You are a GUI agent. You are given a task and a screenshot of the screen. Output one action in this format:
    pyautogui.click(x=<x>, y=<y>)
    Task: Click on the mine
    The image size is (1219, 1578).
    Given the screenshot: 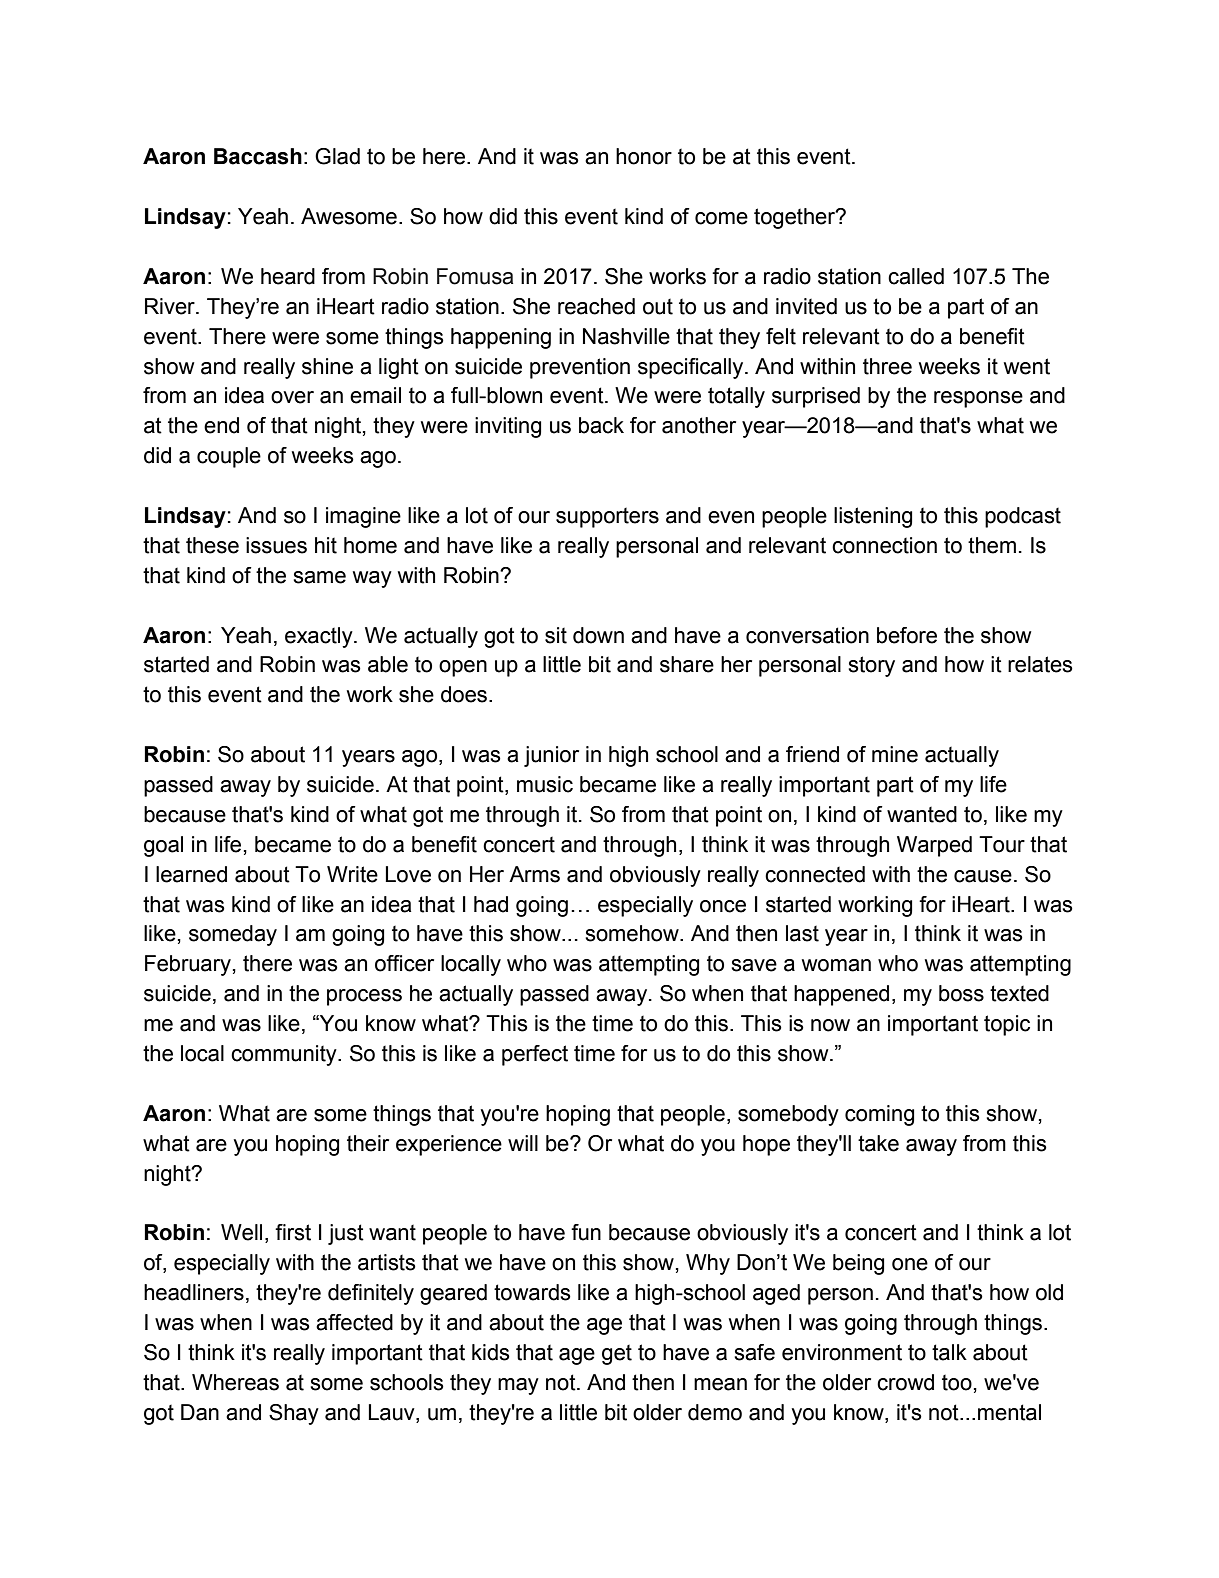 What is the action you would take?
    pyautogui.click(x=895, y=754)
